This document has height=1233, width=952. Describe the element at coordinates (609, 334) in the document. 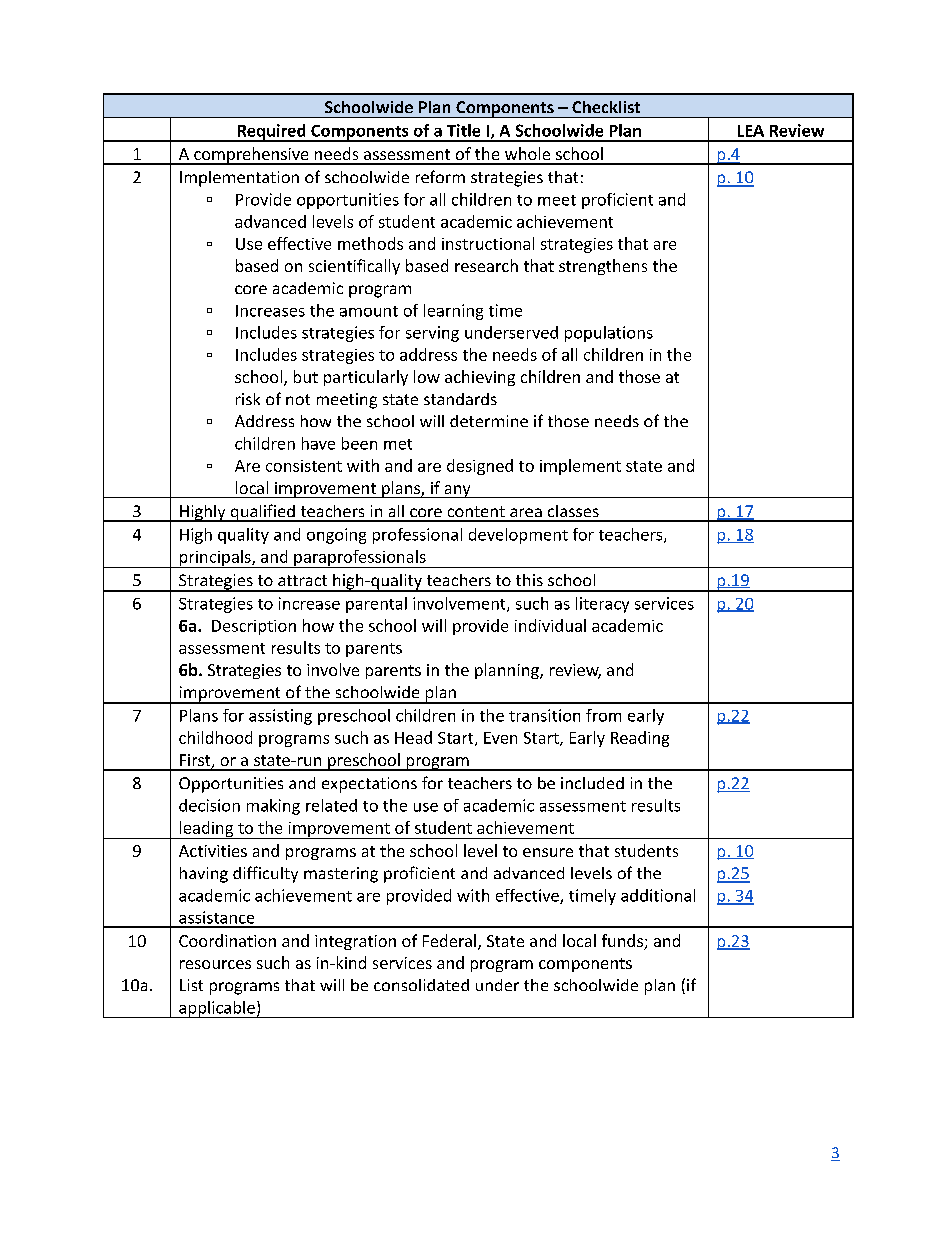

I see `populations` at that location.
